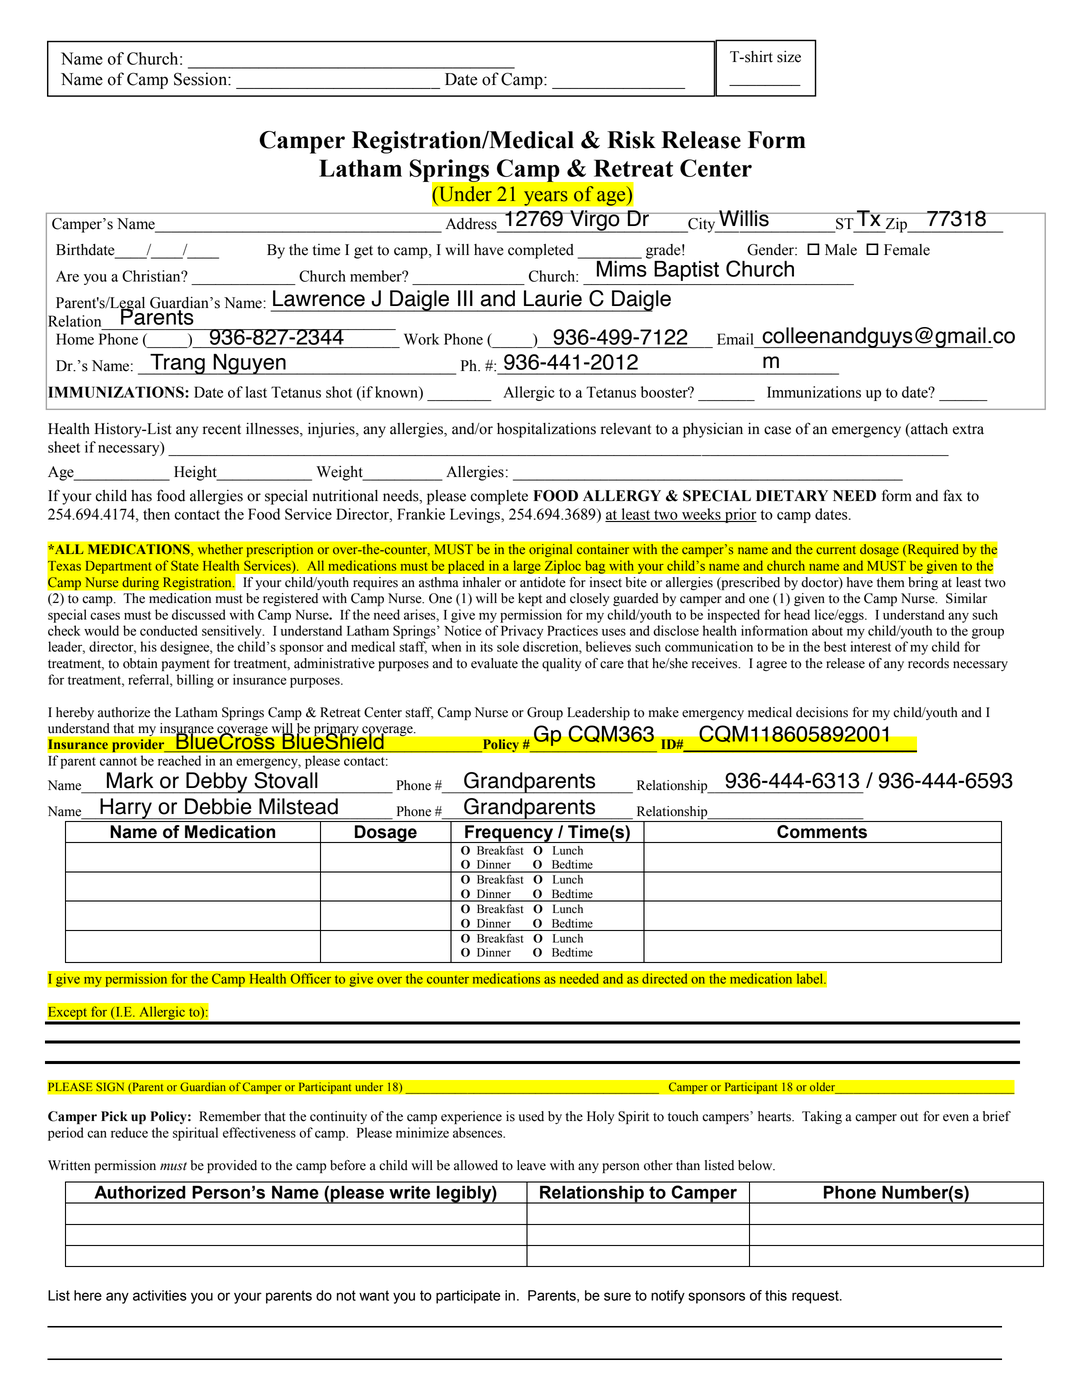  Describe the element at coordinates (789, 57) in the screenshot. I see `size` at that location.
